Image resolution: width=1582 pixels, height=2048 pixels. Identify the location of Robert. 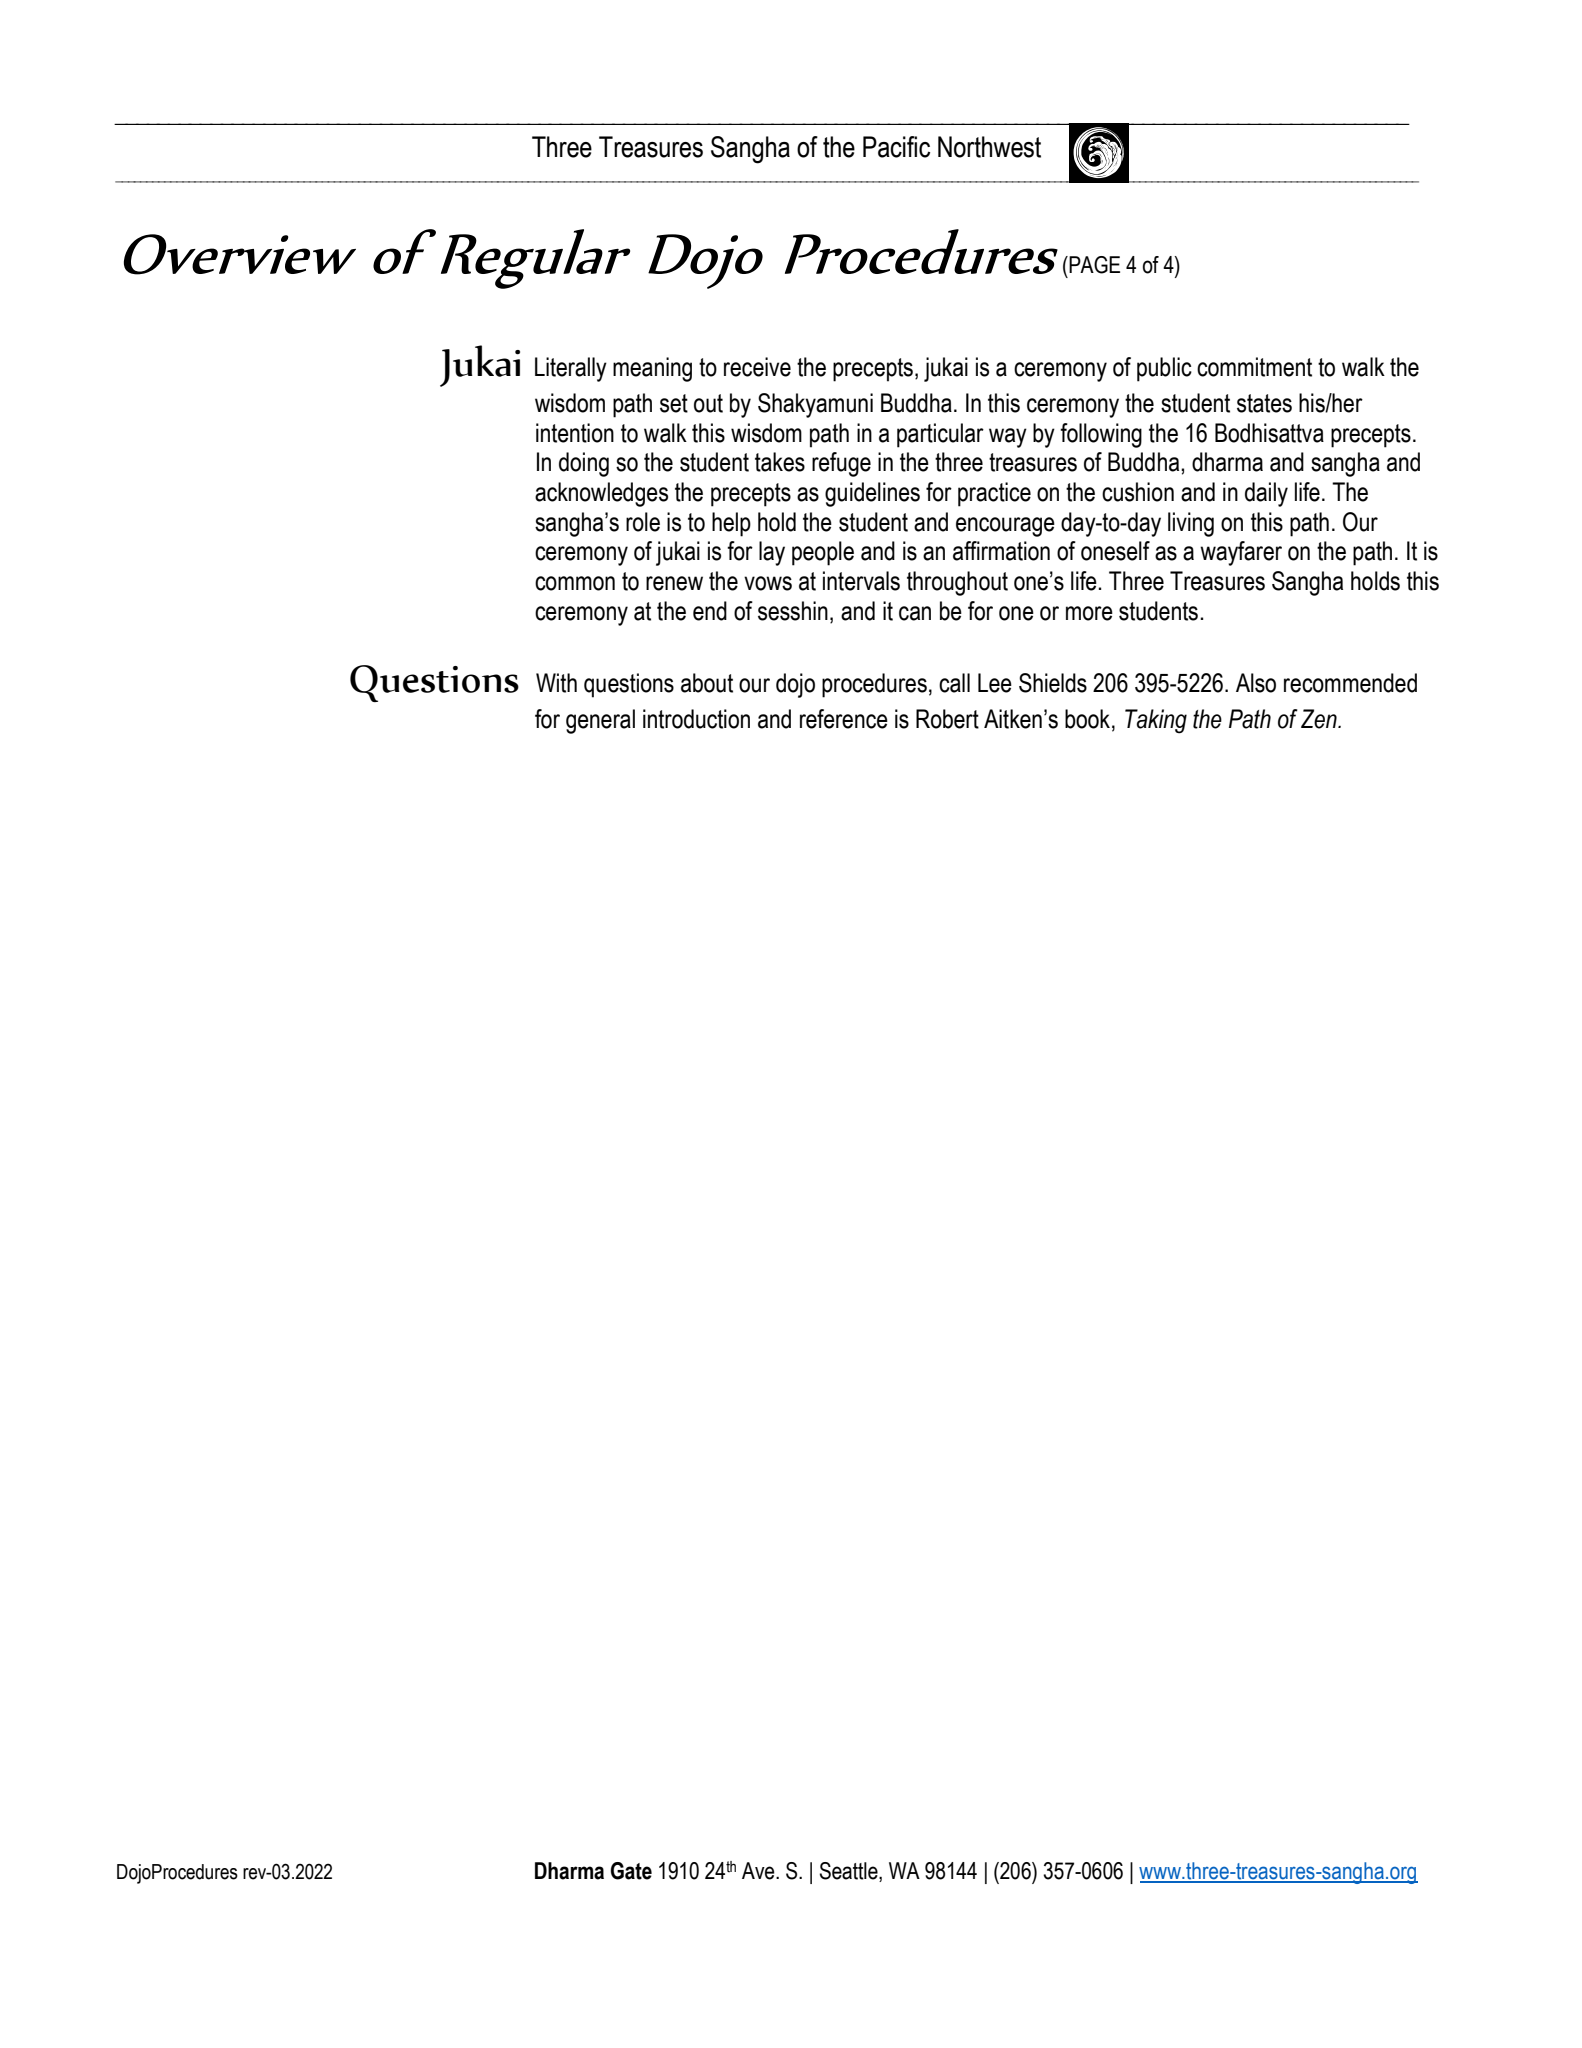
(947, 719).
